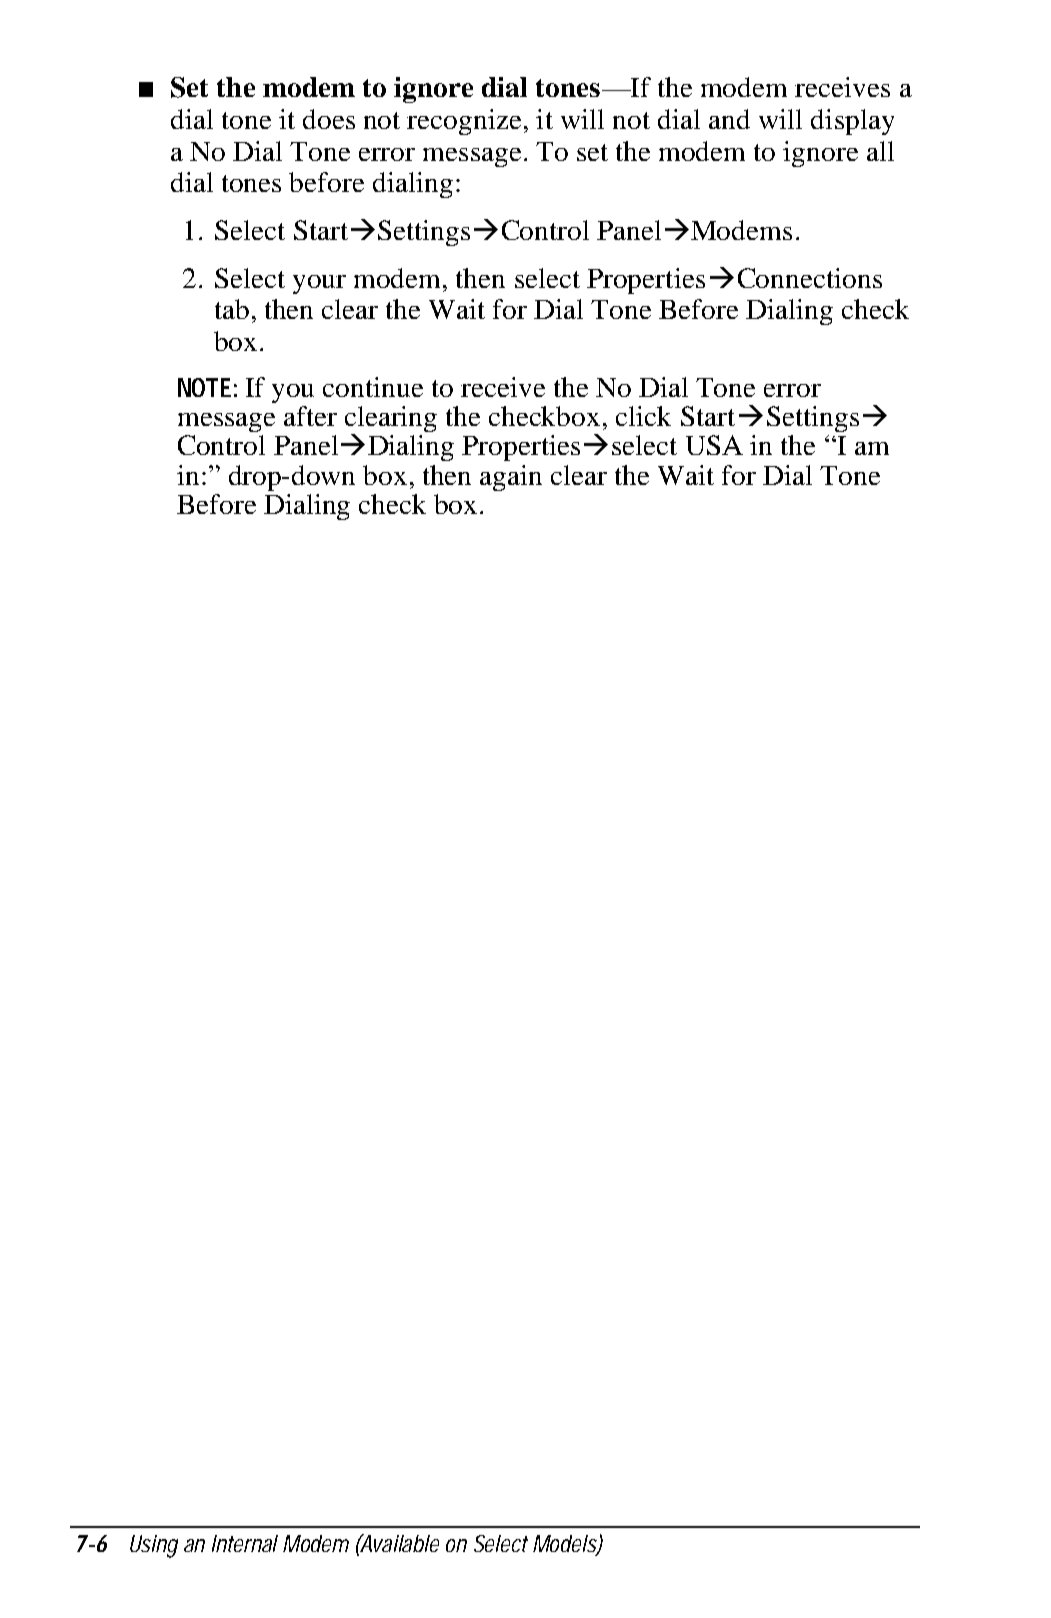  Describe the element at coordinates (852, 122) in the screenshot. I see `display` at that location.
